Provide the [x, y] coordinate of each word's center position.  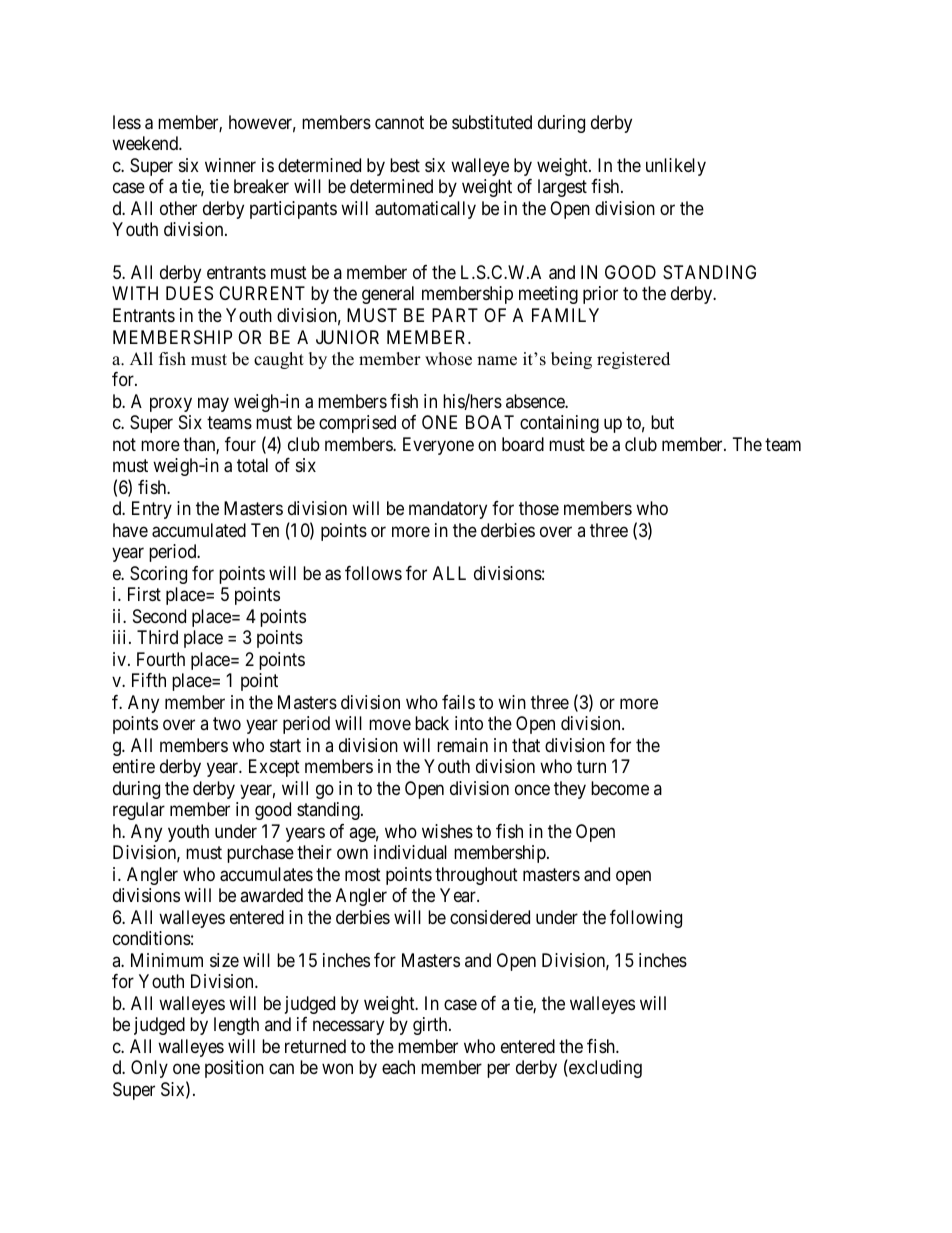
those [539, 508]
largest [562, 188]
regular [139, 811]
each [398, 1067]
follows [373, 573]
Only [149, 1069]
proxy [171, 404]
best [405, 165]
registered [633, 360]
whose [448, 359]
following [646, 919]
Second [159, 616]
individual [410, 852]
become [620, 788]
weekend [146, 143]
